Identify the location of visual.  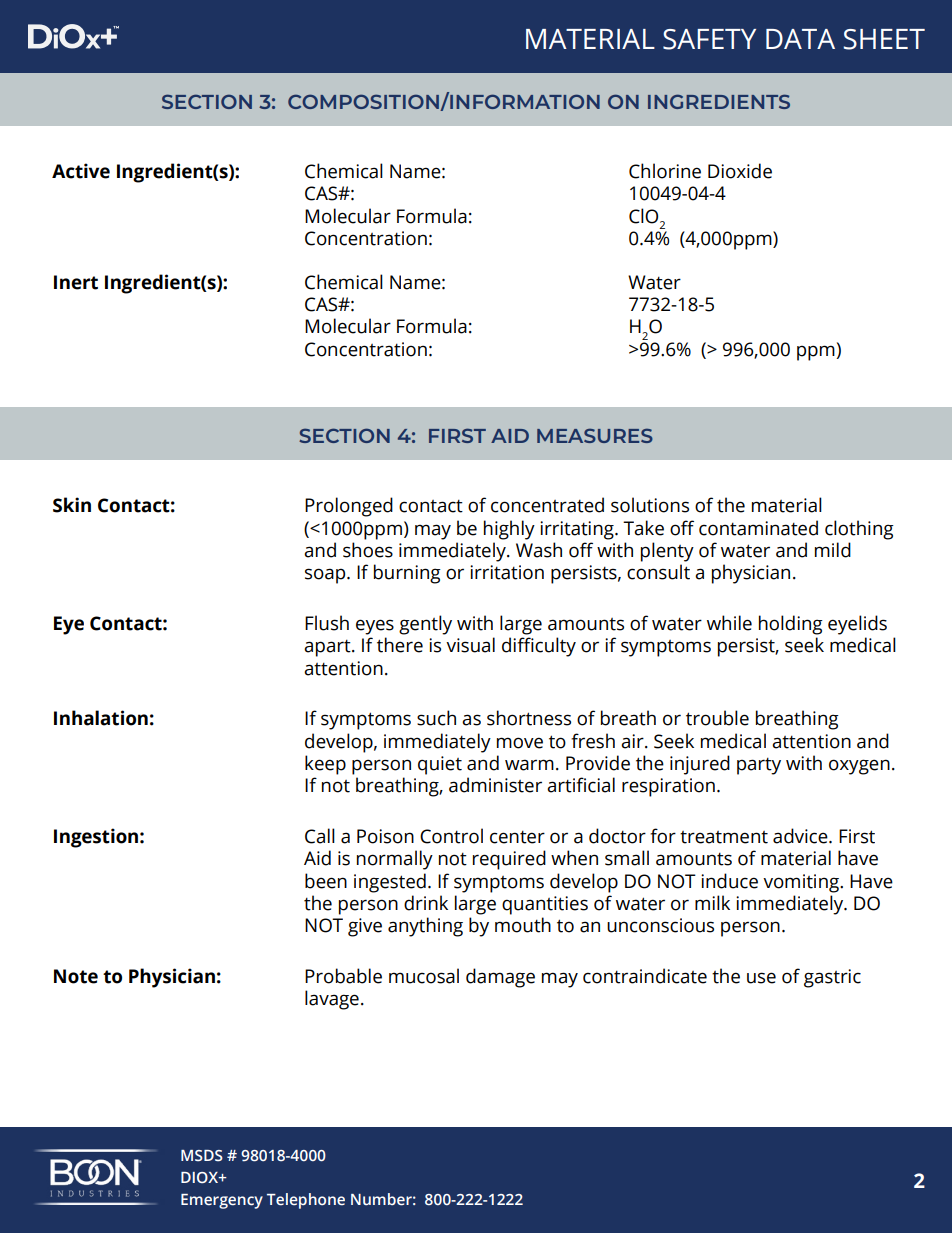
(470, 645).
